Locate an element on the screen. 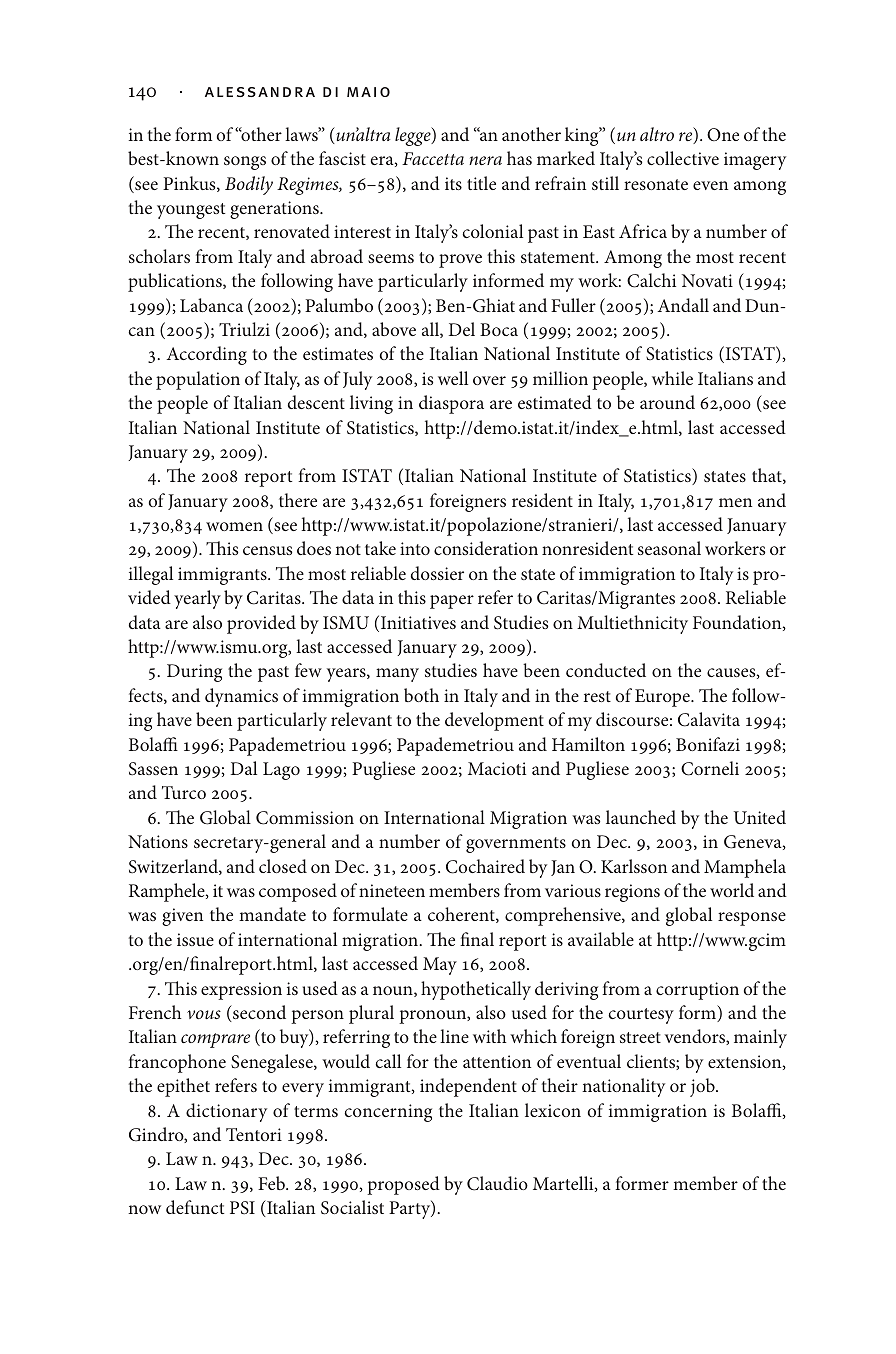 The width and height of the screenshot is (896, 1354). PSI is located at coordinates (242, 1208).
